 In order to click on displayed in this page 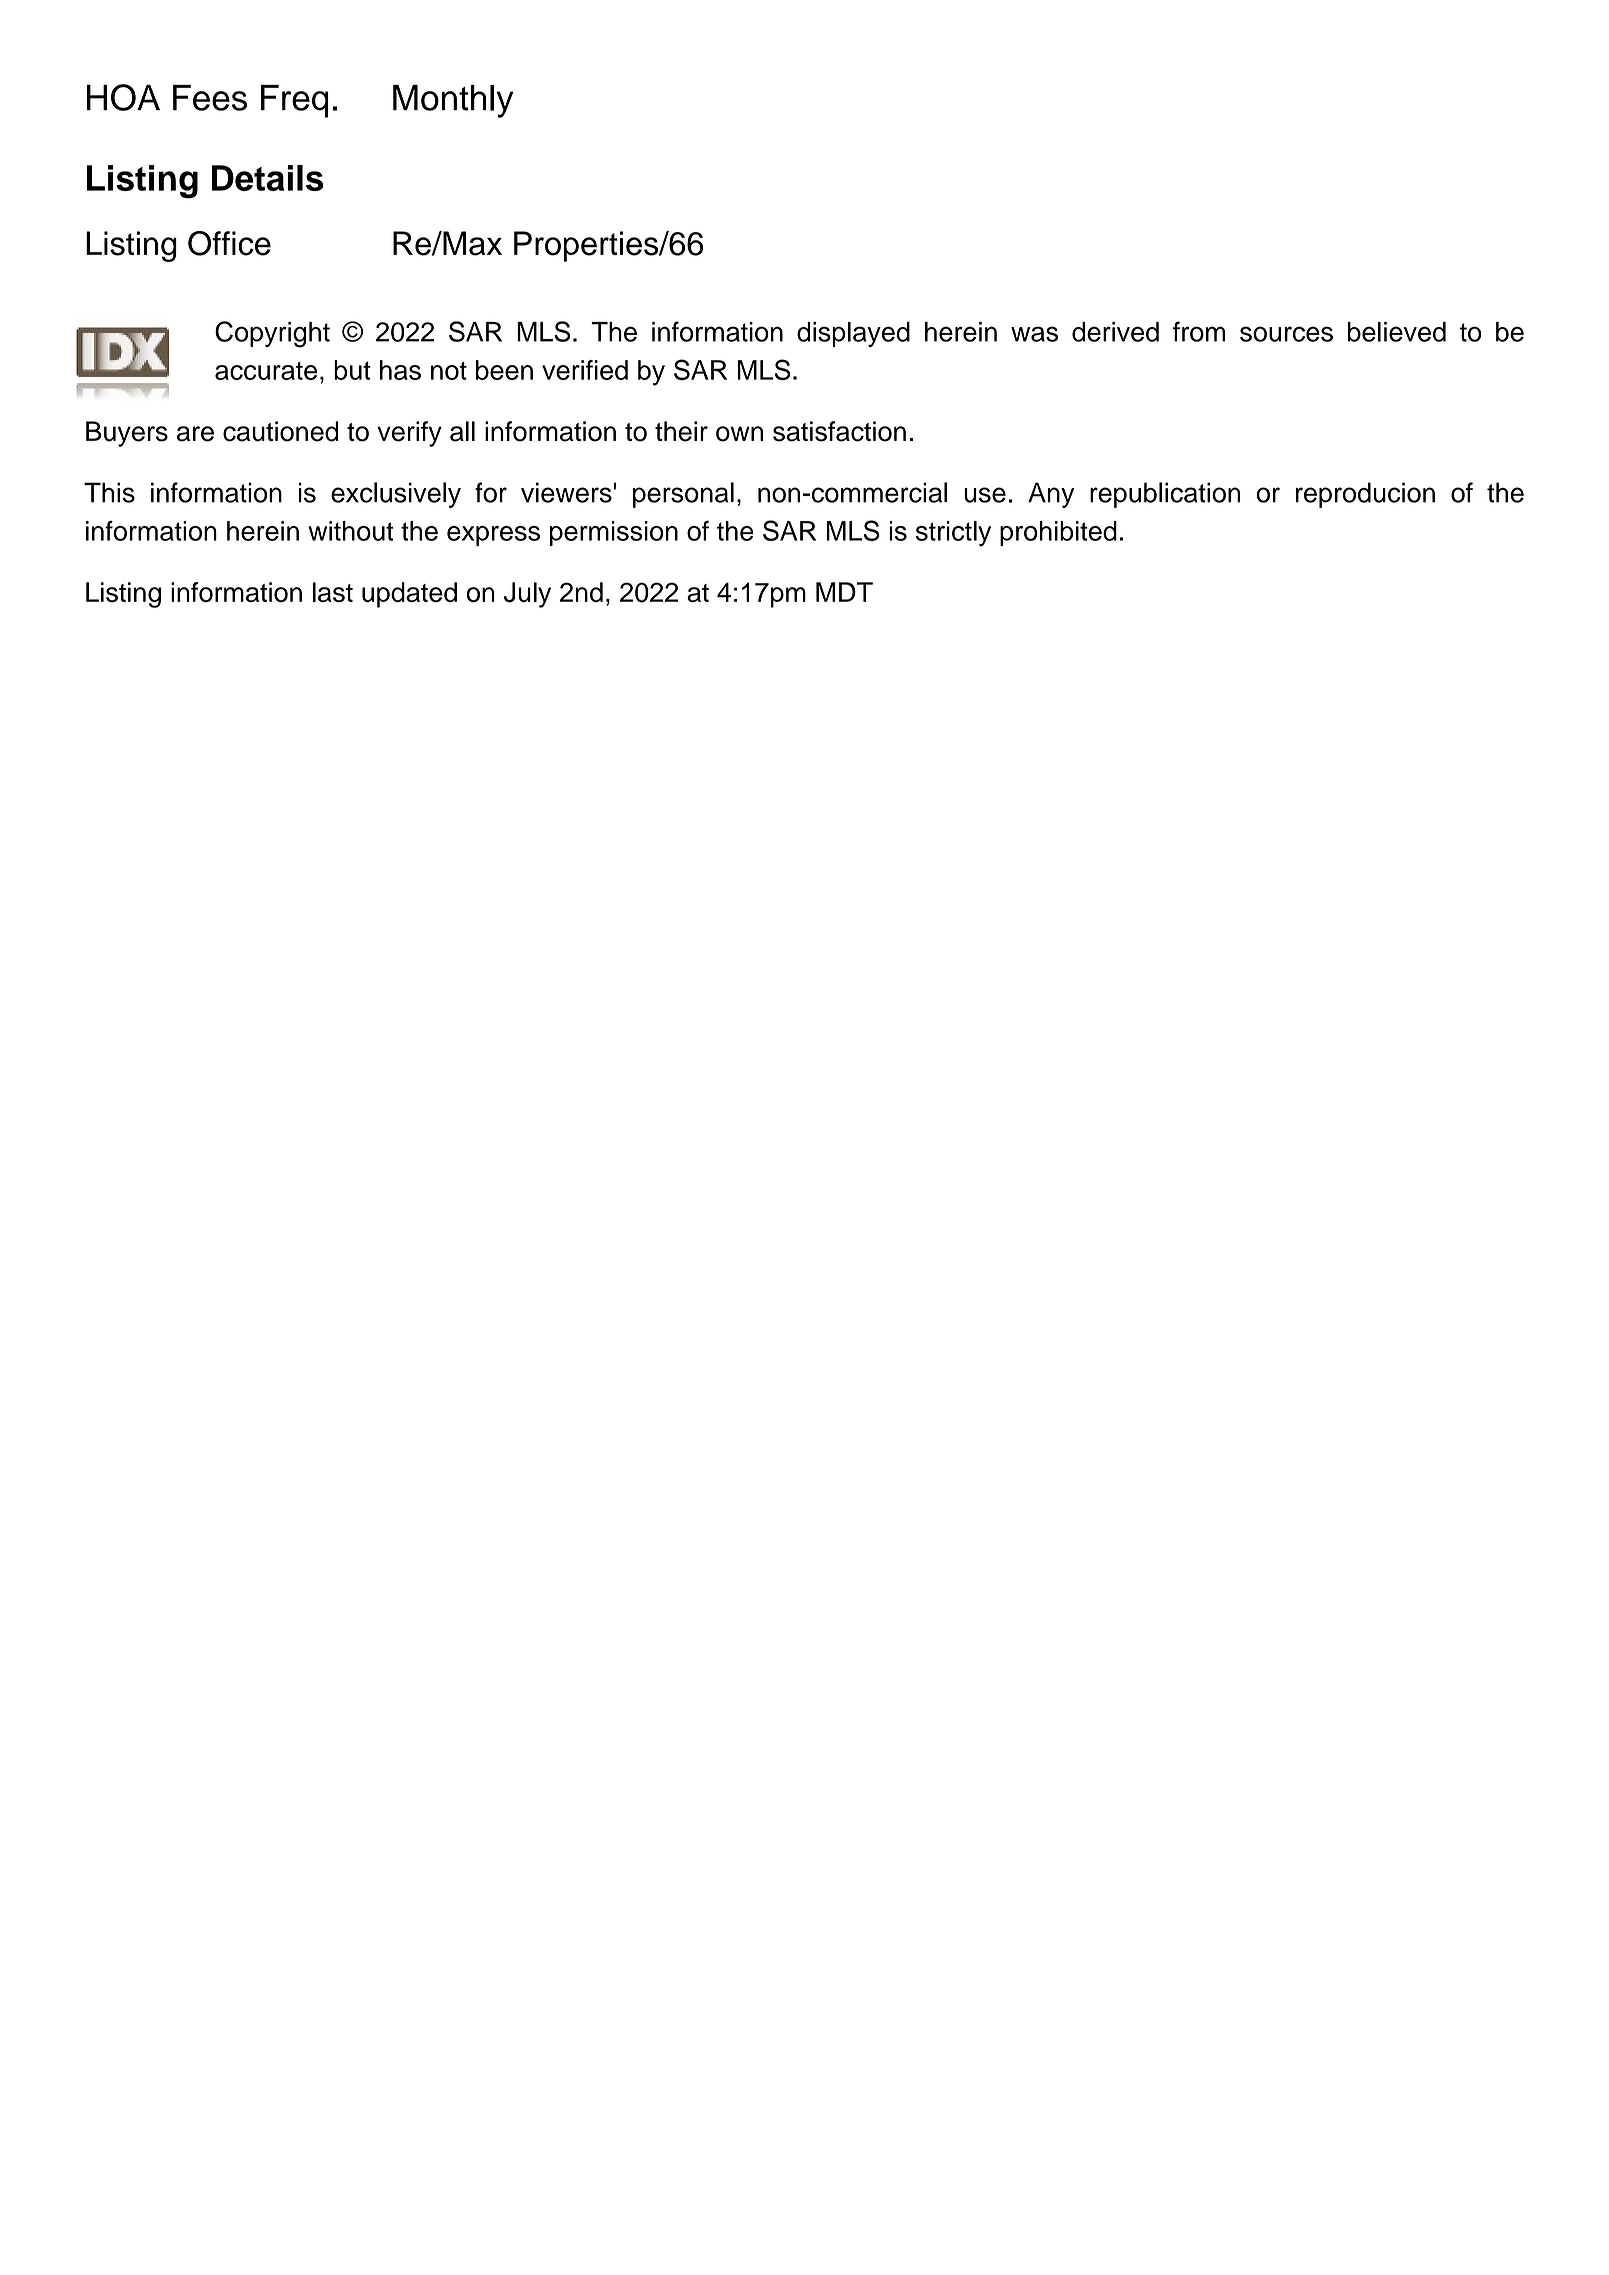, I will do `click(853, 334)`.
